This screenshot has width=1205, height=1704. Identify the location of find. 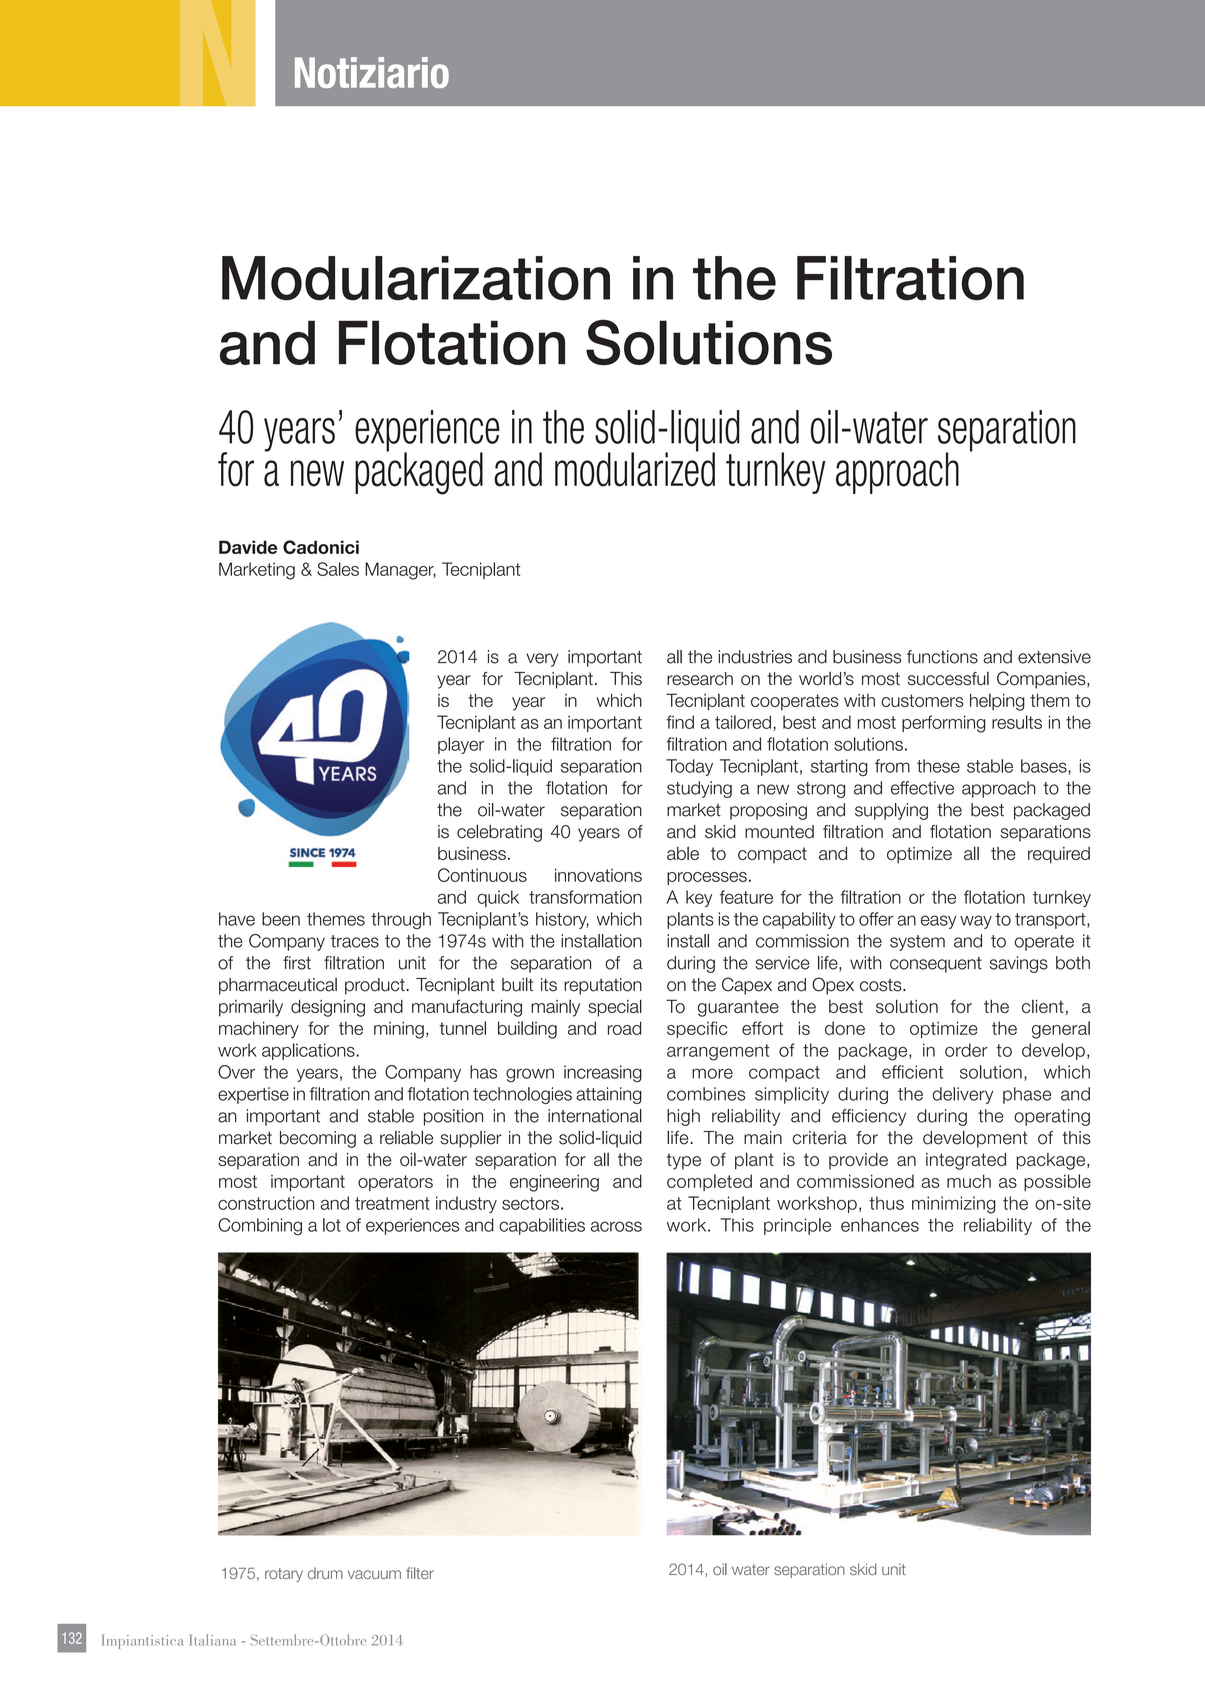
(680, 722).
